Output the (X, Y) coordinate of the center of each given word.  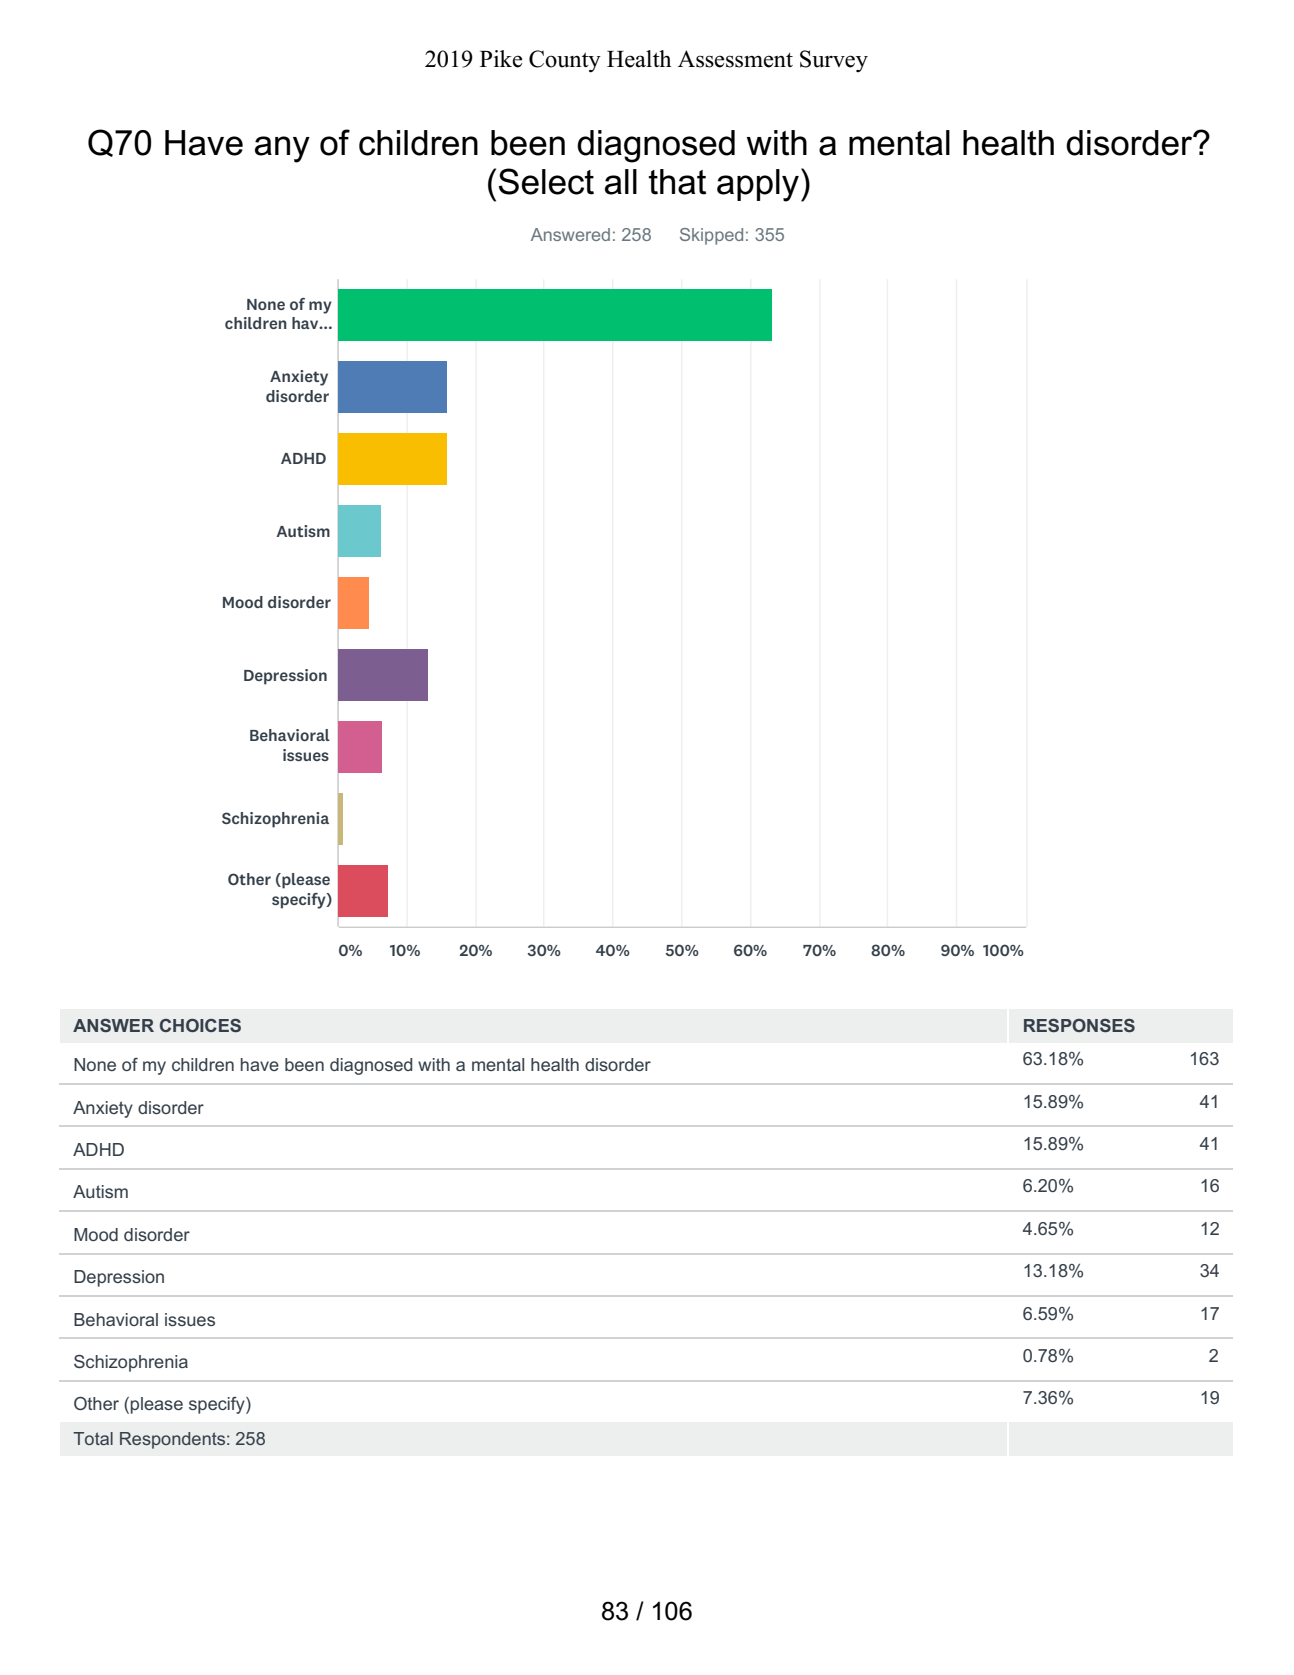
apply (758, 185)
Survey (834, 61)
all (621, 182)
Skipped (711, 236)
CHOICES (200, 1025)
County (565, 61)
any (282, 149)
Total (93, 1438)
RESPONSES (1079, 1025)
